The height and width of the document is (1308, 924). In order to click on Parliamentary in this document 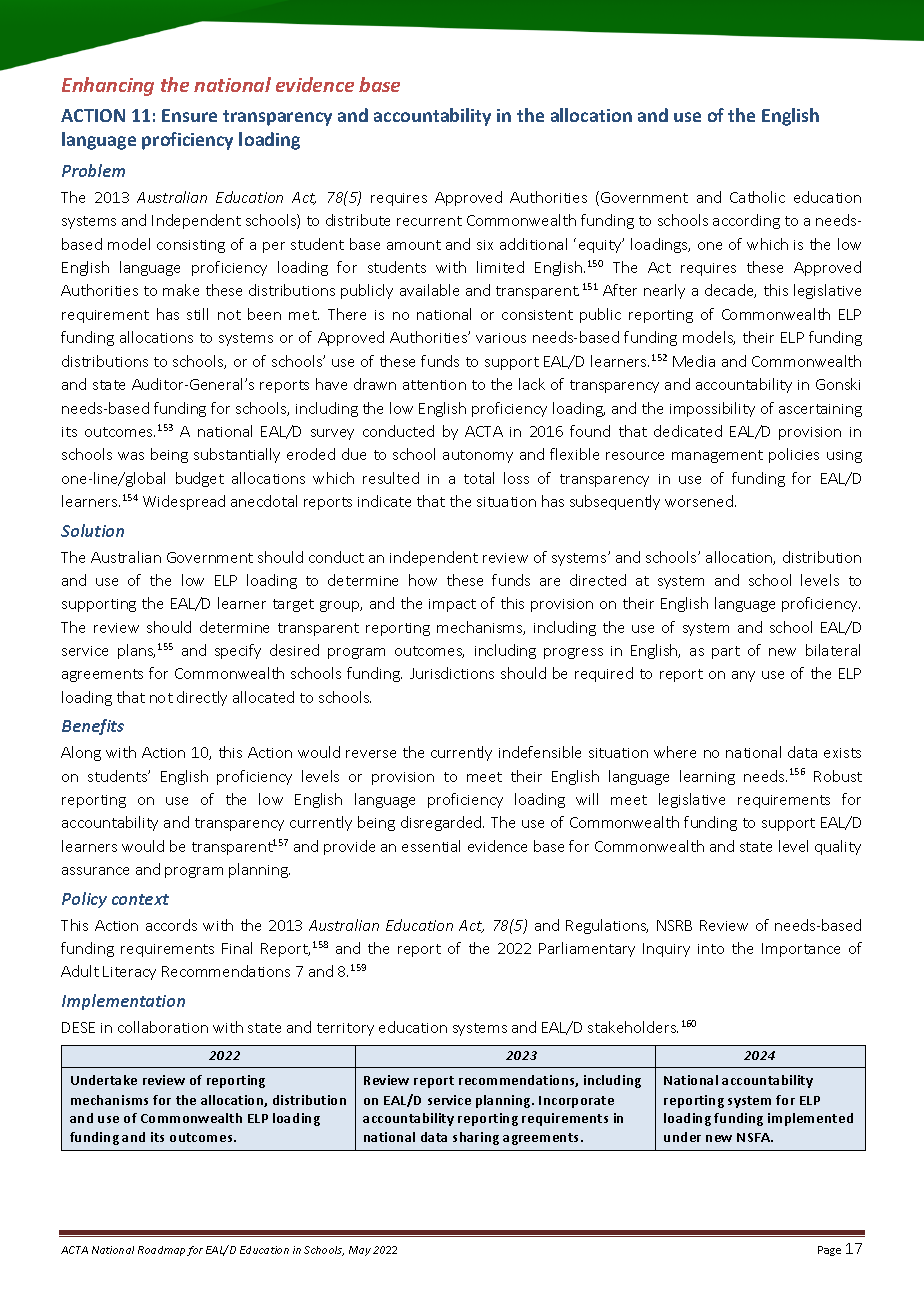, I will do `click(587, 949)`.
